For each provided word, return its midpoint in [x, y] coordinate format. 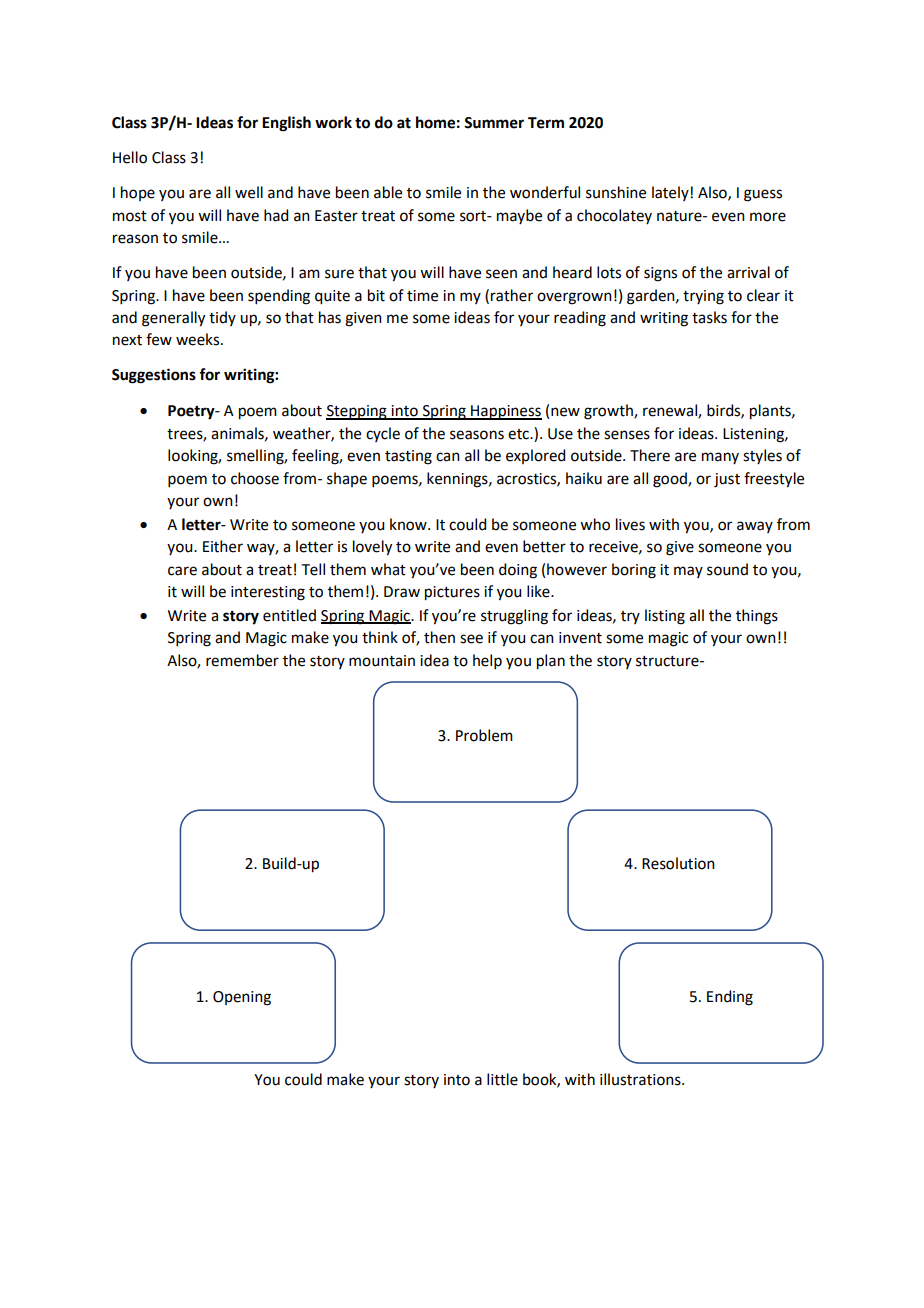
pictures [452, 593]
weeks [199, 339]
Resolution [678, 863]
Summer [494, 123]
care [182, 571]
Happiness [505, 412]
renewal [671, 411]
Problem [484, 735]
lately [671, 193]
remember [242, 660]
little [502, 1079]
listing [665, 617]
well [249, 192]
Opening [242, 998]
